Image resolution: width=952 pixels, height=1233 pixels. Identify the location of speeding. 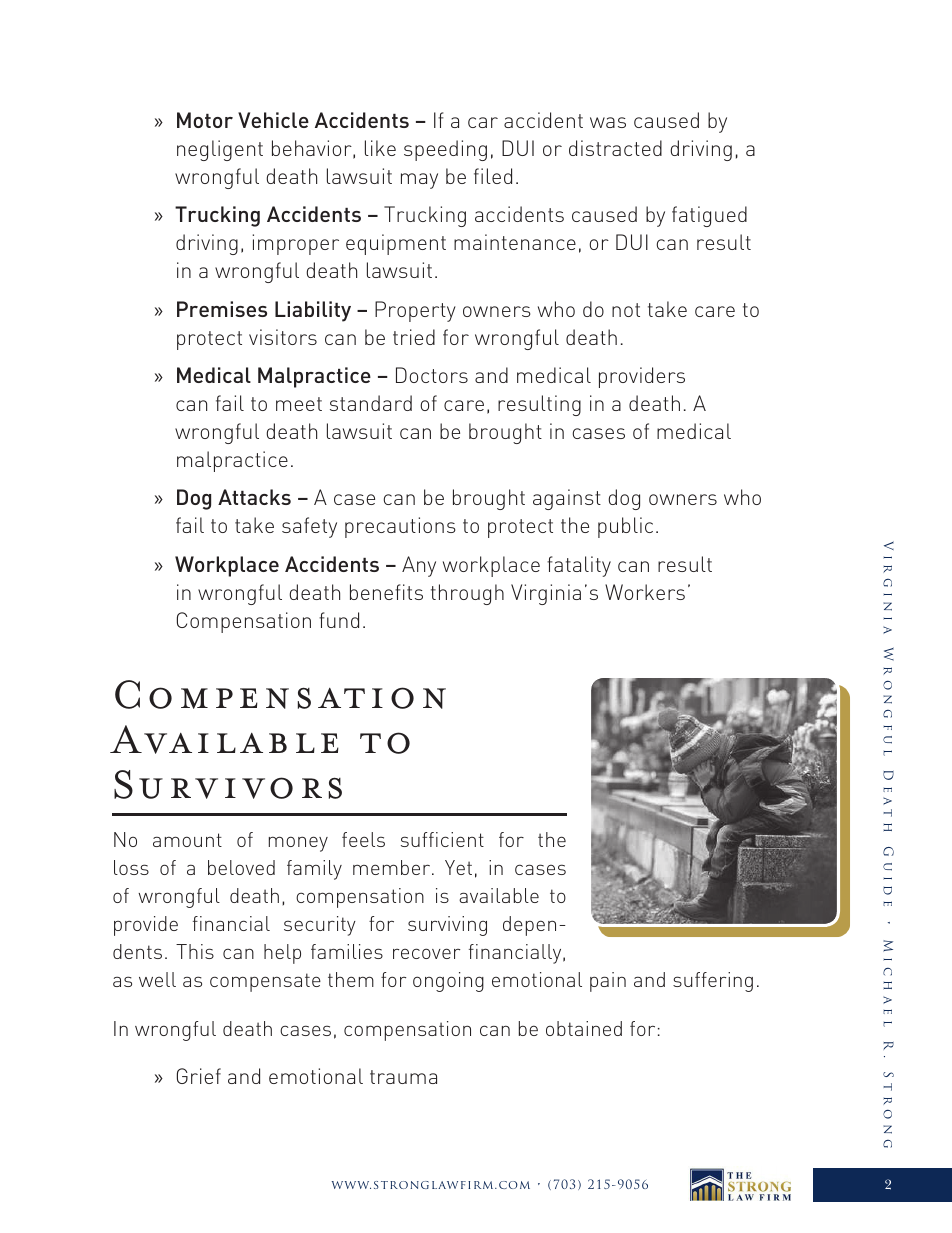
(445, 150).
